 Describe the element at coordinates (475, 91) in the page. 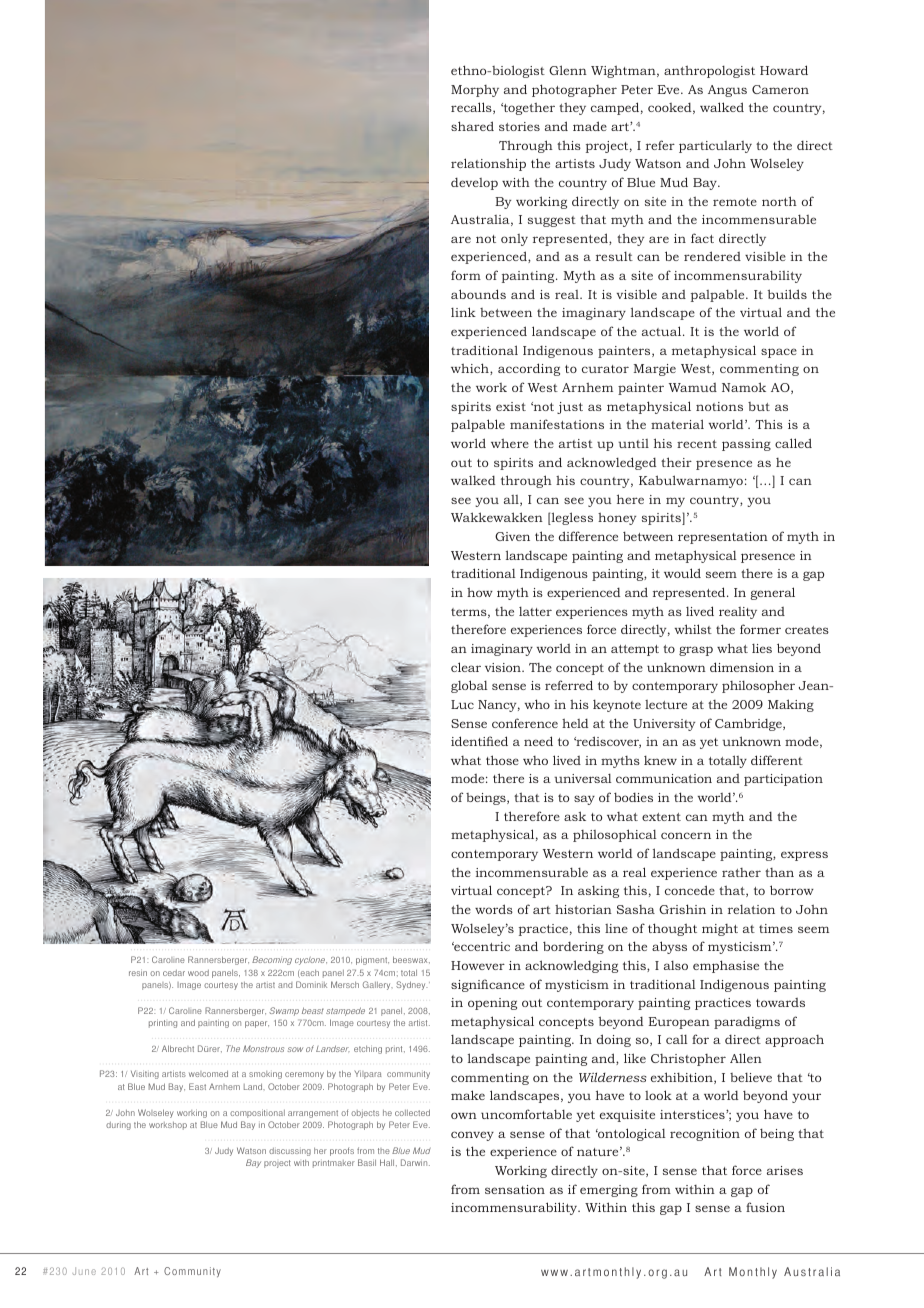

I see `Morphy` at that location.
